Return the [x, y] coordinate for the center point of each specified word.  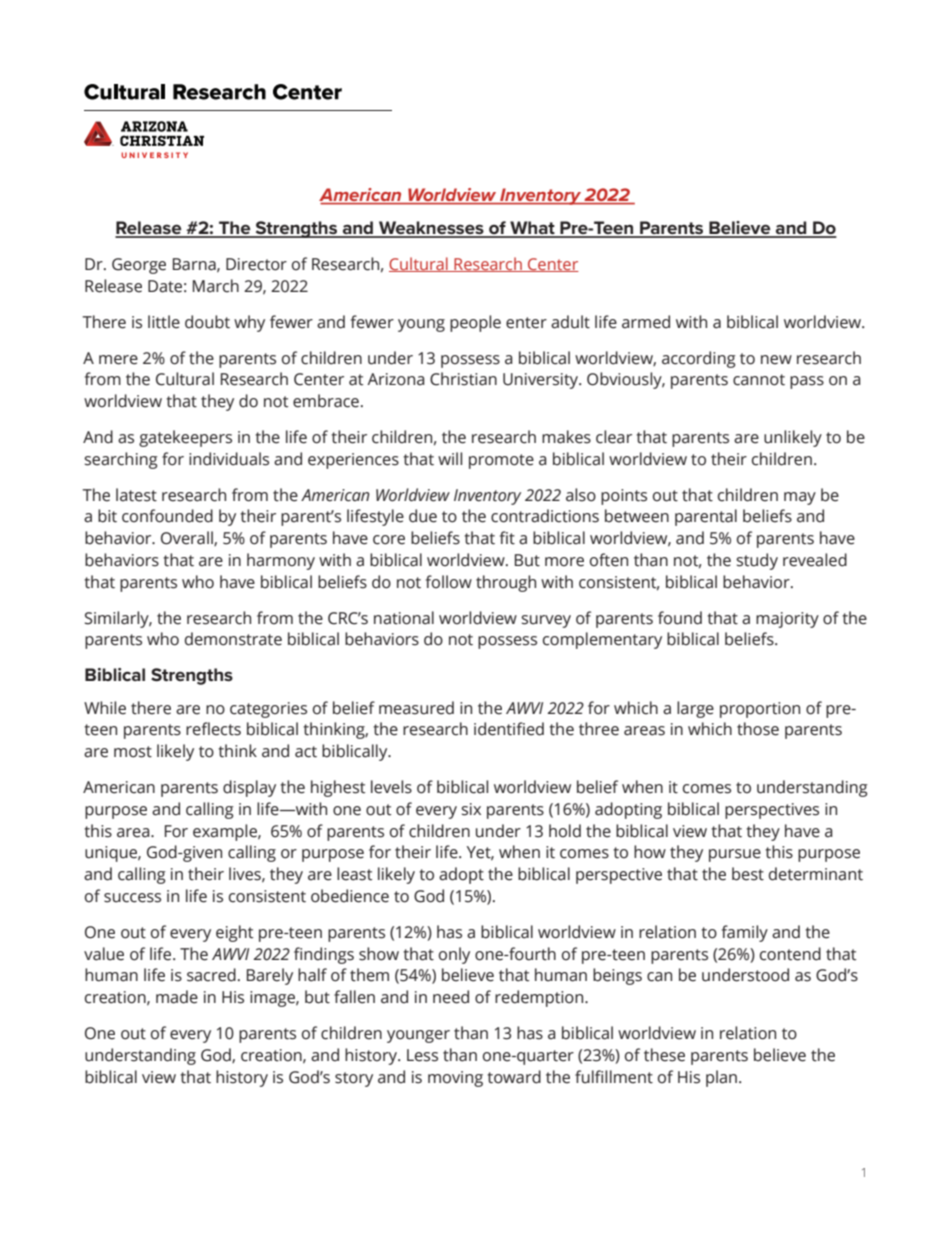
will [450, 458]
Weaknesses [431, 229]
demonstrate [233, 639]
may [800, 498]
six [471, 809]
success [132, 898]
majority [787, 620]
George [139, 266]
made [177, 997]
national [404, 618]
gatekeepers [185, 438]
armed [646, 322]
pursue [735, 855]
